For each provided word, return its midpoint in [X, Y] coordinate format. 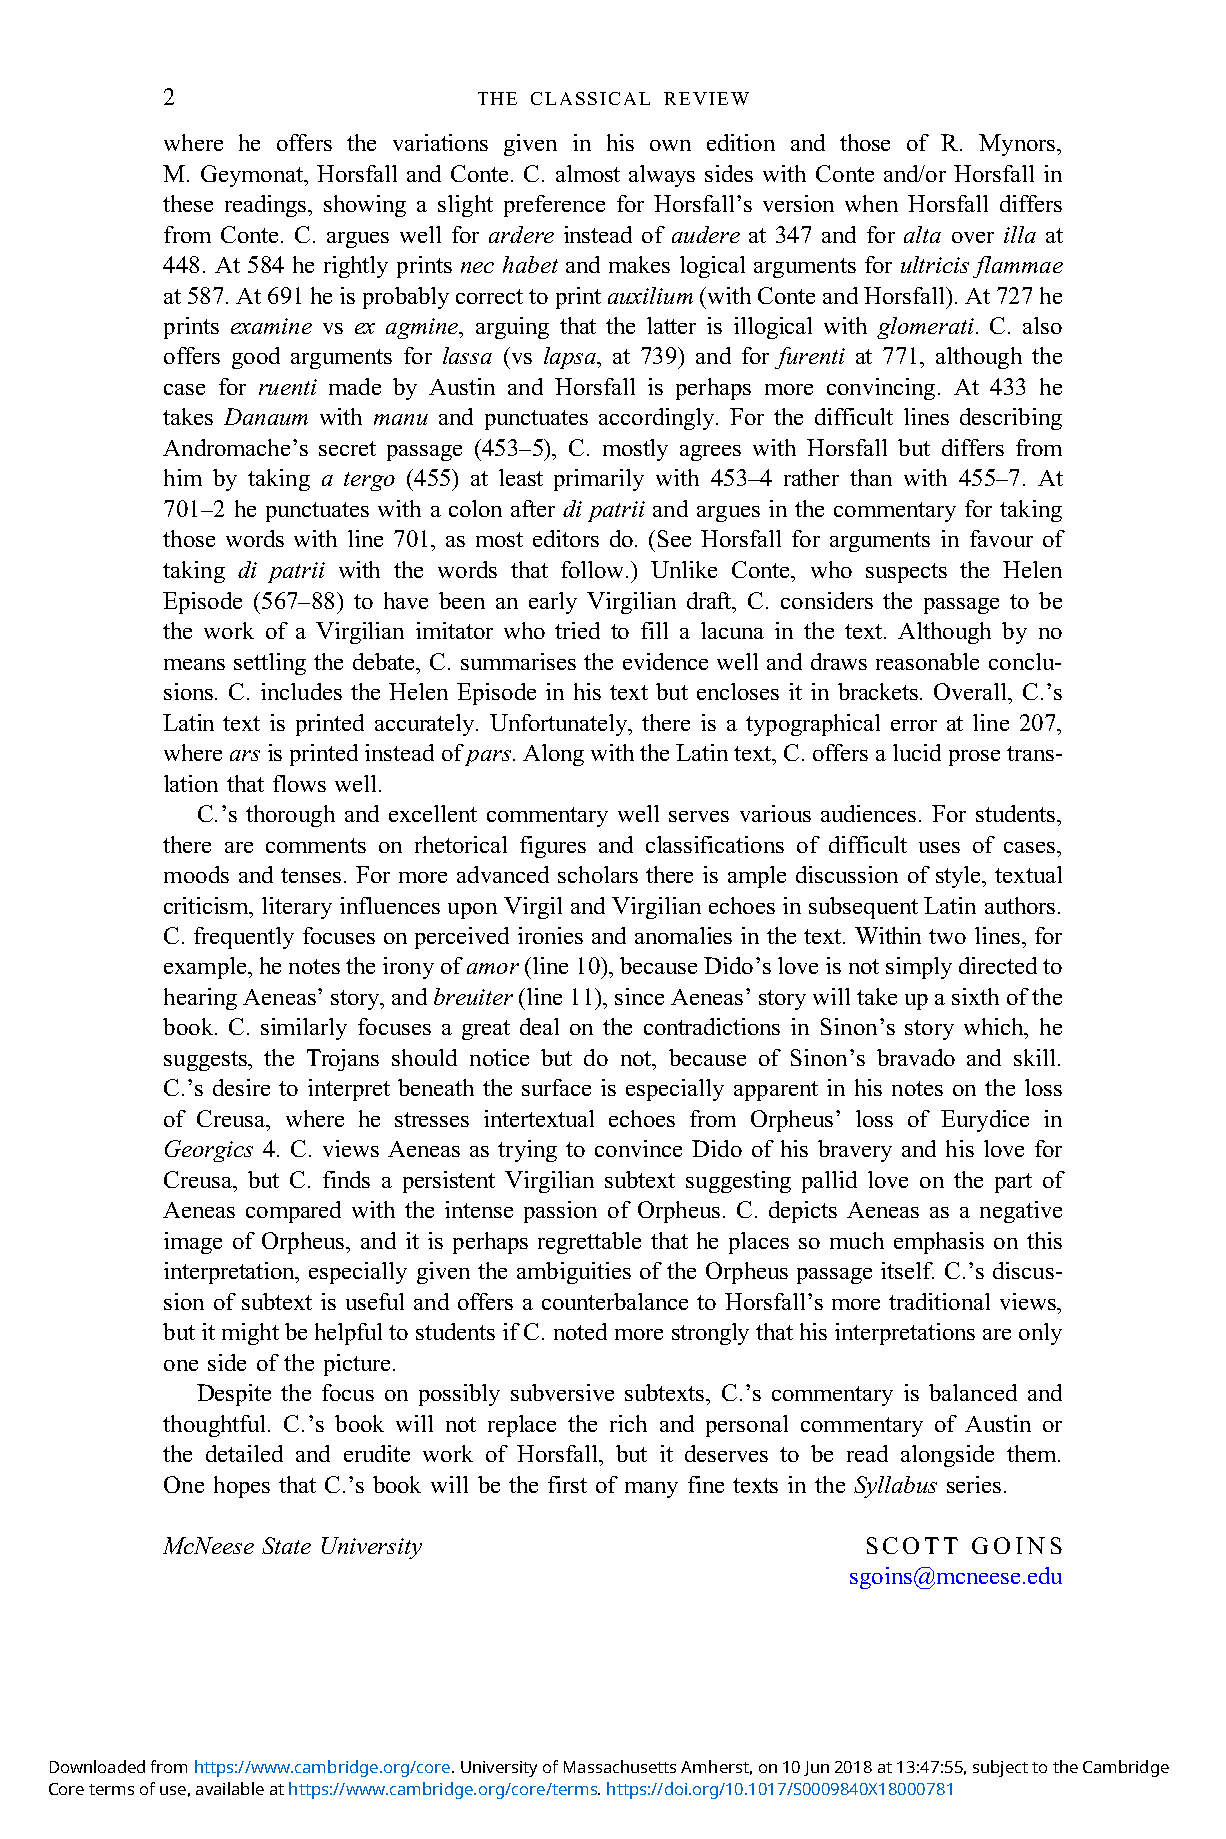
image [193, 1243]
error [914, 725]
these [188, 203]
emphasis [939, 1243]
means [194, 664]
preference [554, 206]
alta [922, 234]
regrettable [589, 1243]
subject [1000, 1768]
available [230, 1788]
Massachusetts [620, 1766]
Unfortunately [560, 725]
